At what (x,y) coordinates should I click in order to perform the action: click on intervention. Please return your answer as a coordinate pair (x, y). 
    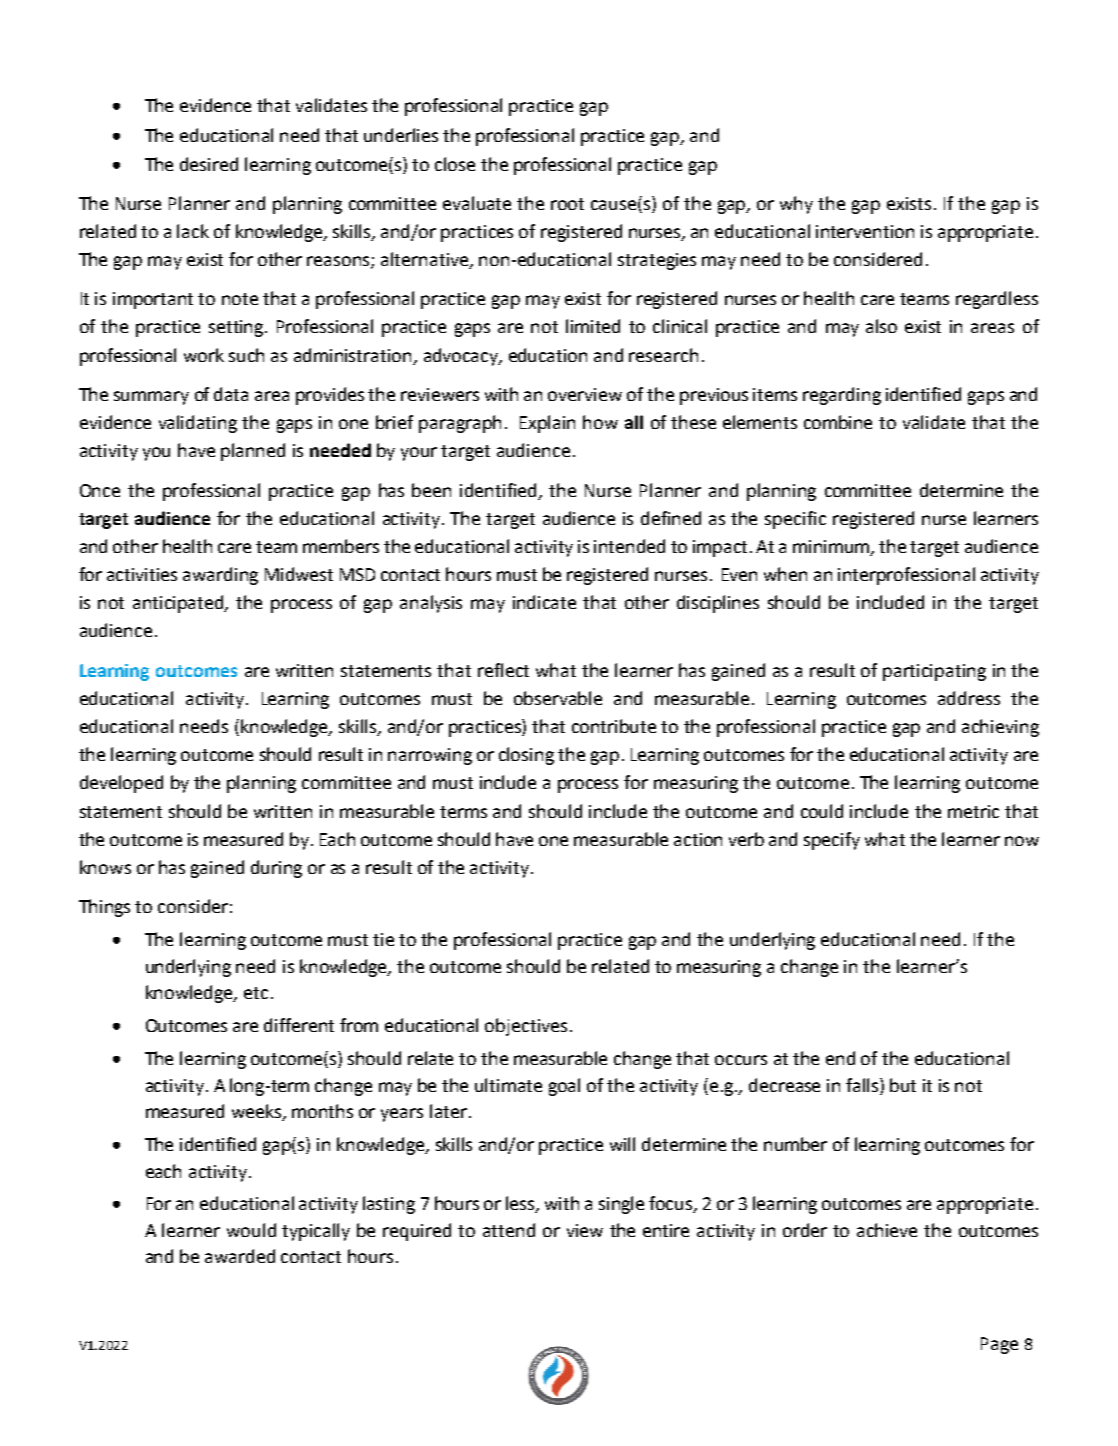
    Looking at the image, I should click on (865, 231).
